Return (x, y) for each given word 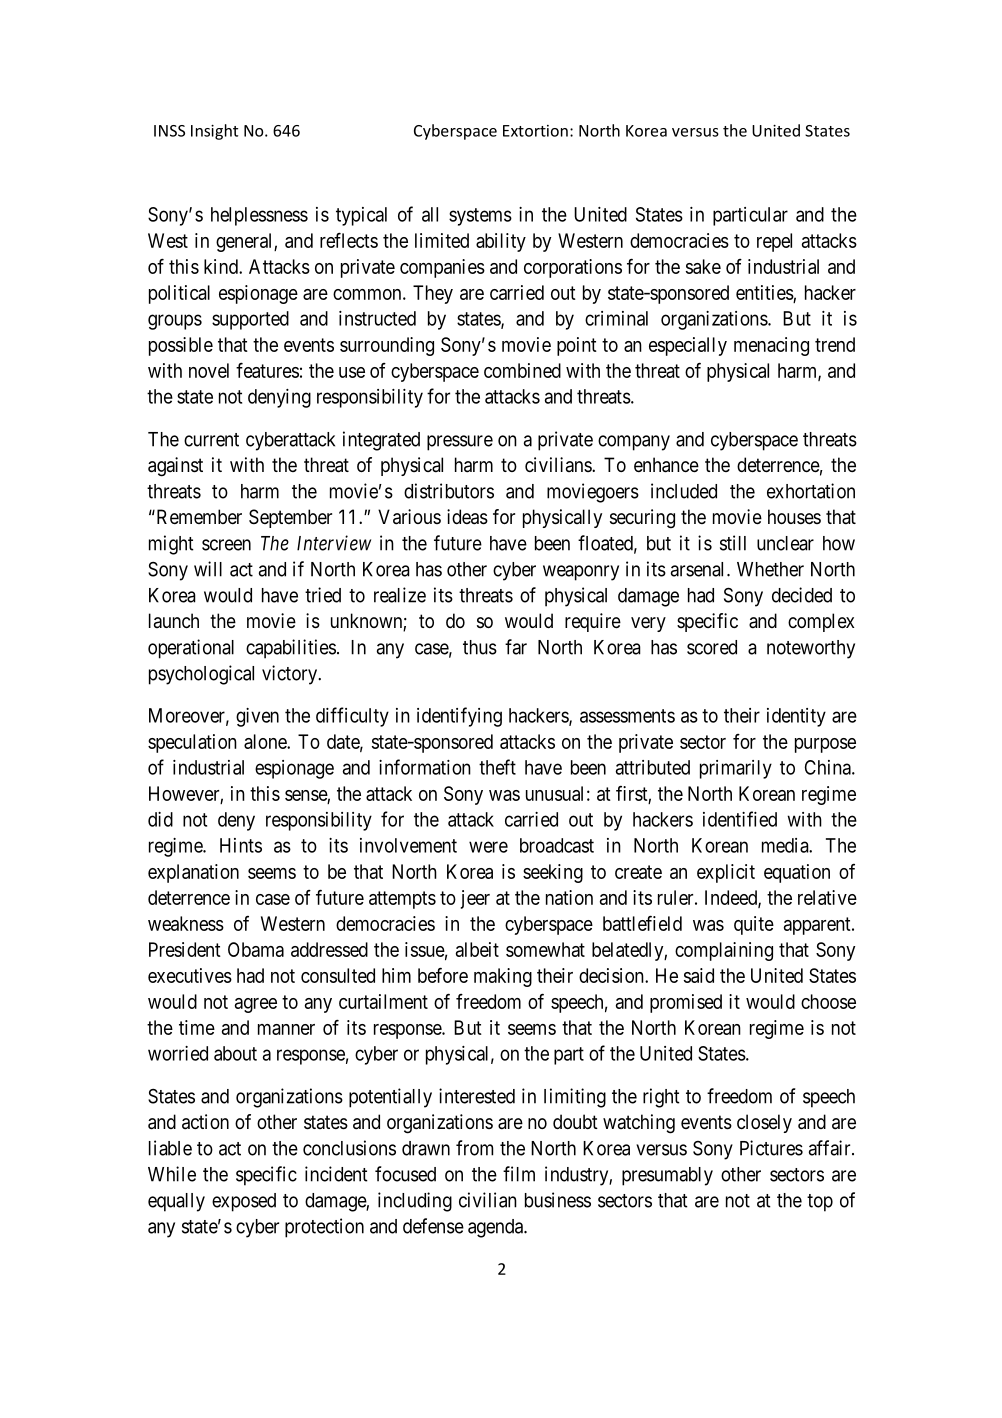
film (519, 1174)
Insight (214, 132)
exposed (244, 1202)
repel (774, 242)
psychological (201, 675)
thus (480, 647)
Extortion (535, 131)
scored (712, 647)
